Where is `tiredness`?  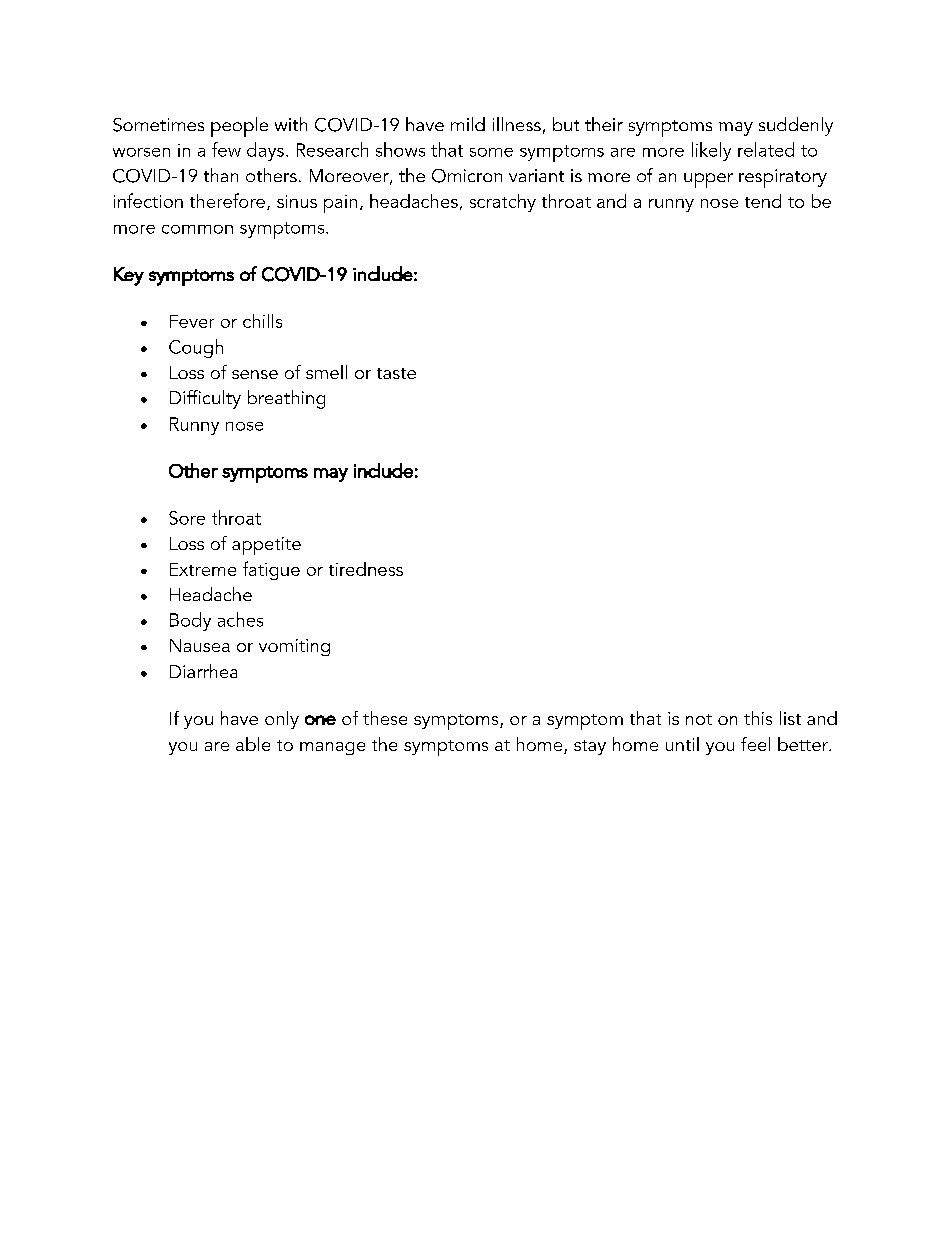
tiredness is located at coordinates (366, 569).
